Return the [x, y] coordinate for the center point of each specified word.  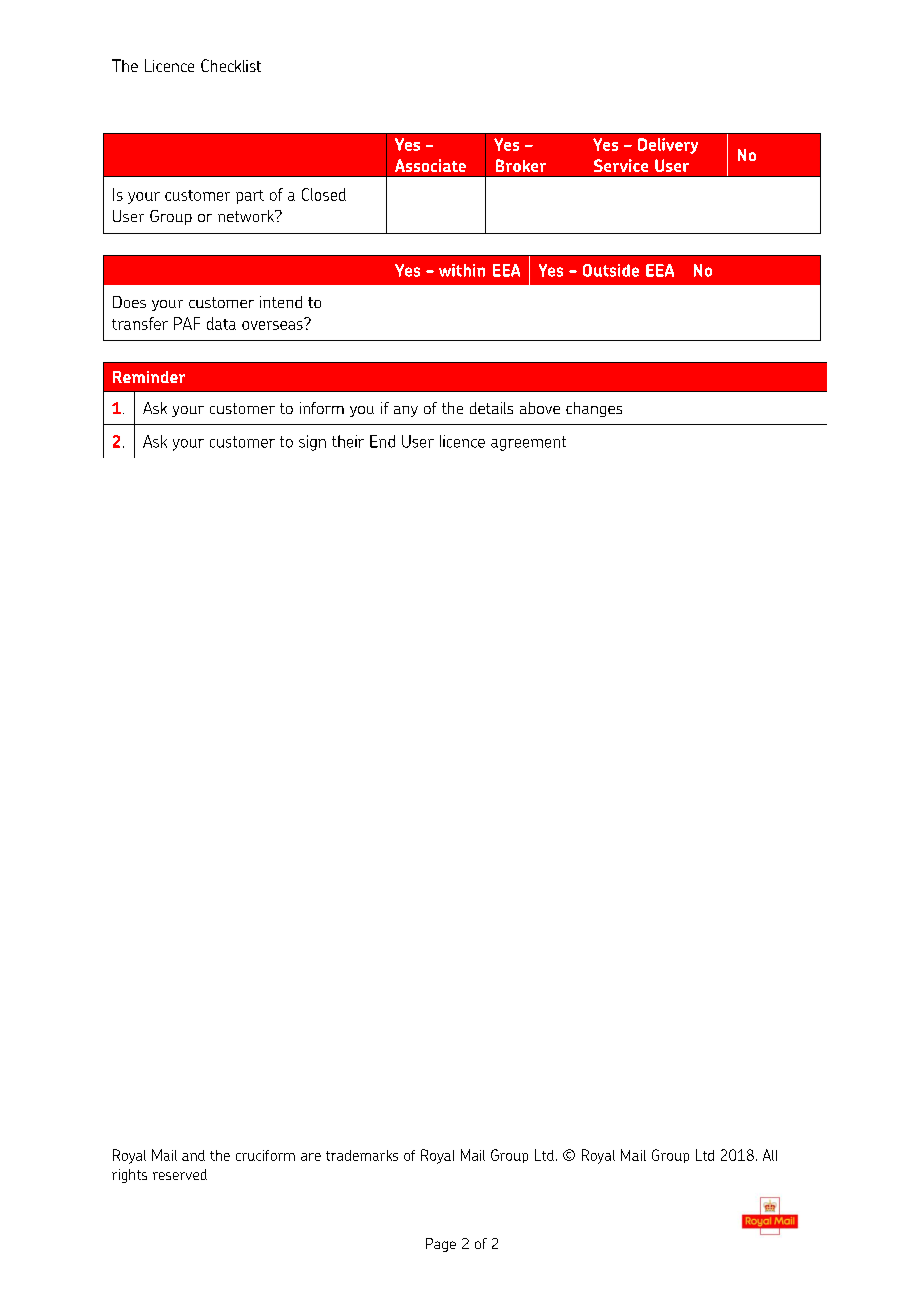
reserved [180, 1174]
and [193, 1155]
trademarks [362, 1155]
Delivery [668, 146]
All [770, 1155]
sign [312, 443]
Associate [430, 165]
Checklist [231, 65]
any [406, 411]
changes [594, 409]
